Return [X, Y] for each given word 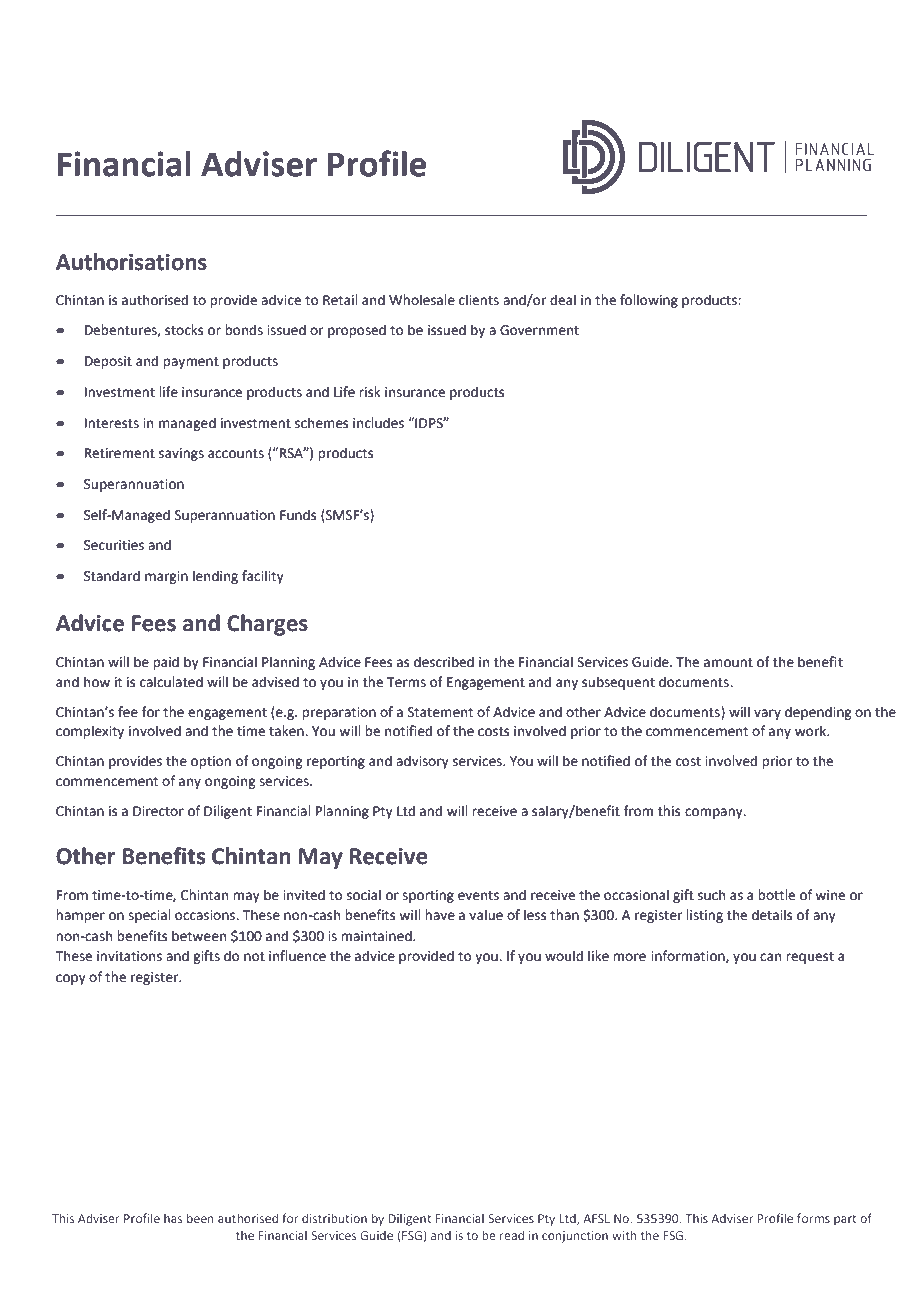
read [512, 1235]
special [149, 916]
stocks [184, 330]
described [444, 662]
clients [479, 300]
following [649, 301]
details [772, 915]
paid [166, 663]
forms [813, 1218]
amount [728, 663]
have [440, 915]
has [173, 1218]
